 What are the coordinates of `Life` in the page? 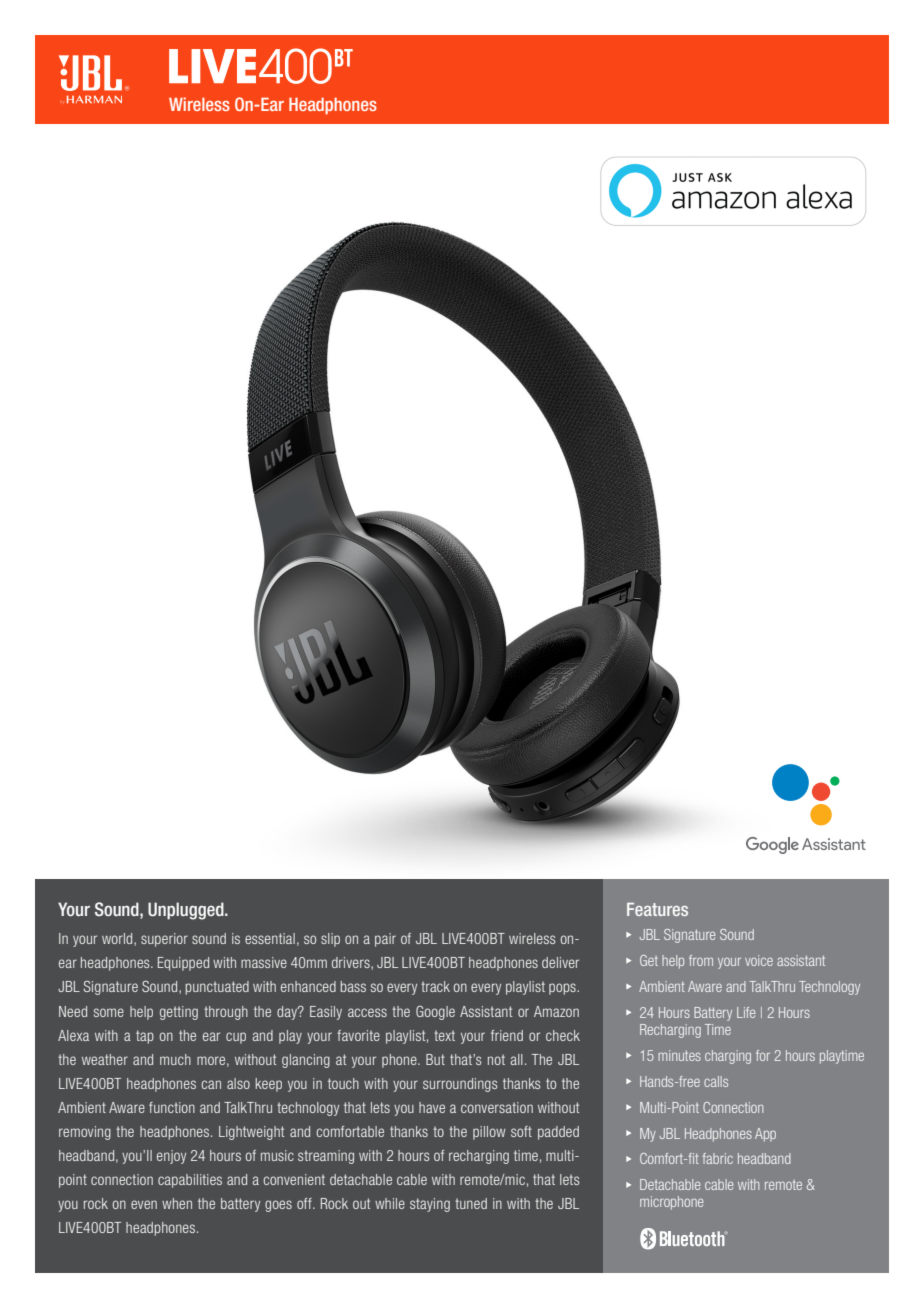 It's located at (746, 1012).
